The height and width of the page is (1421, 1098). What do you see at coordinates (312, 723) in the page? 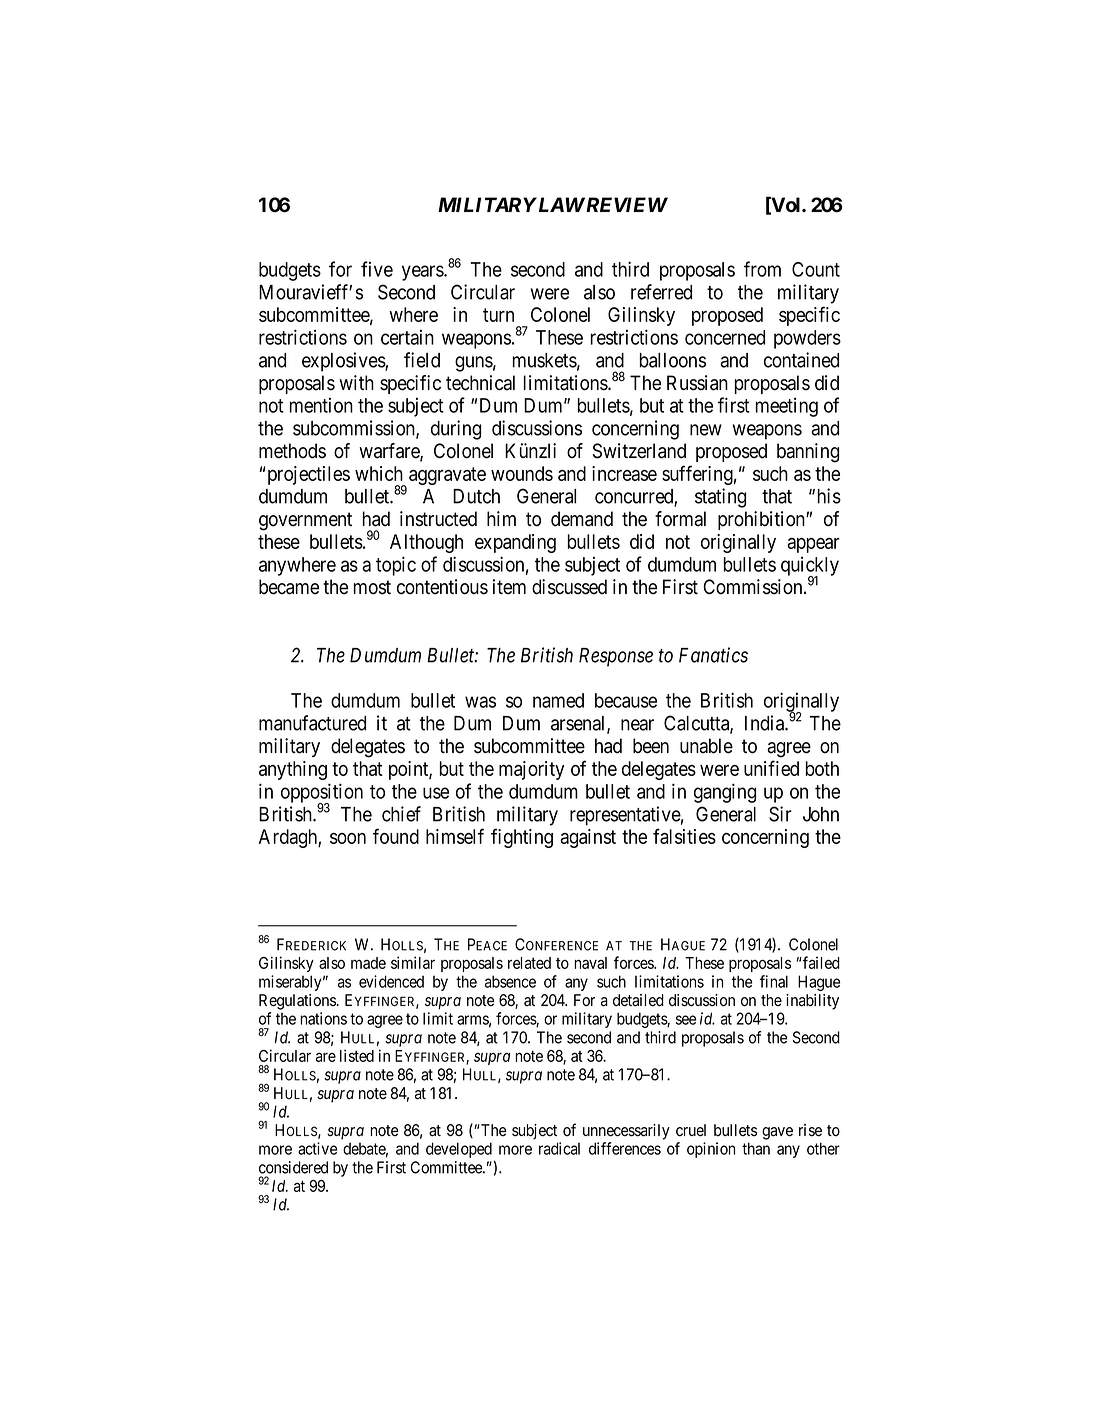
I see `manufactured` at bounding box center [312, 723].
